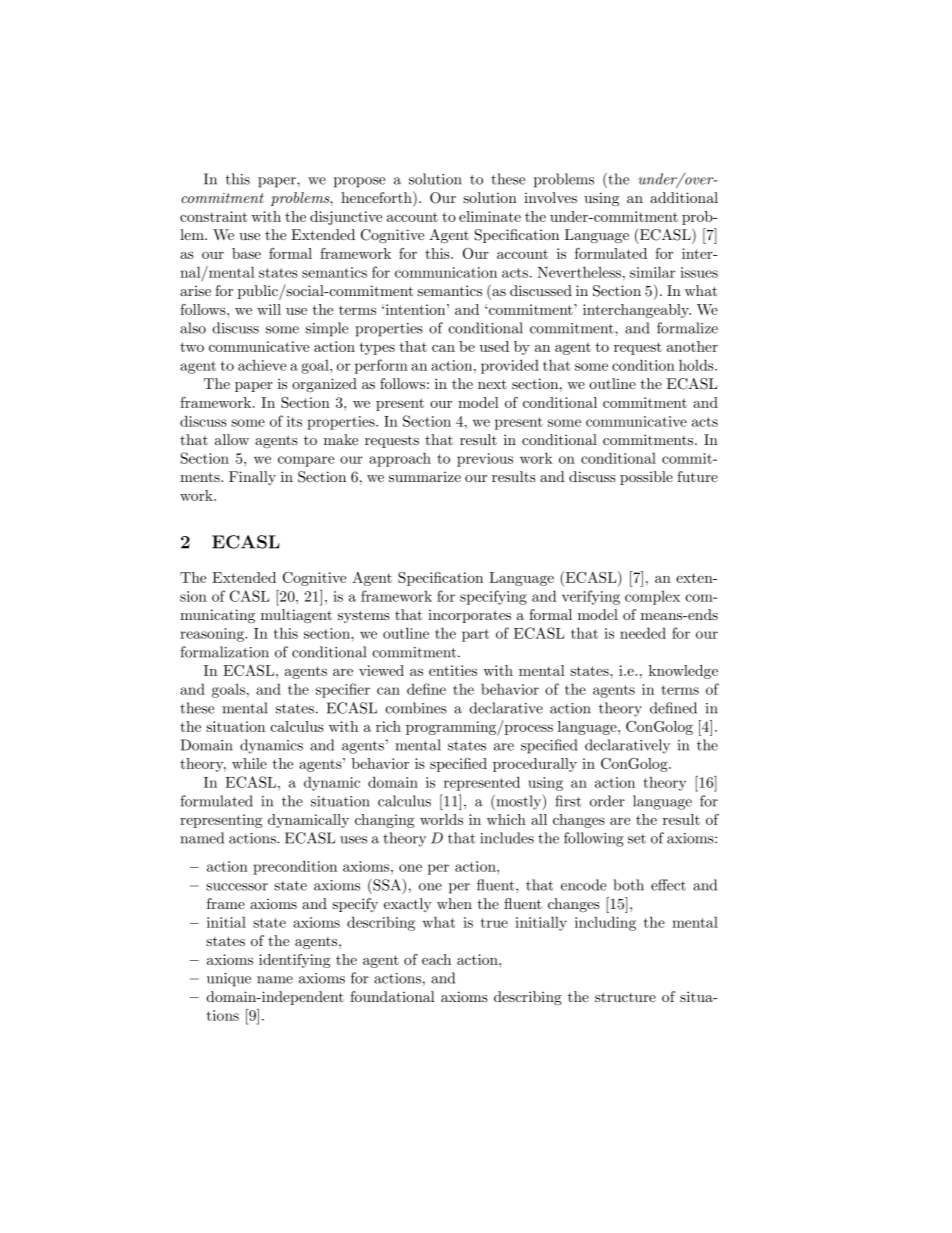  Describe the element at coordinates (213, 635) in the page. I see `reasoning` at that location.
